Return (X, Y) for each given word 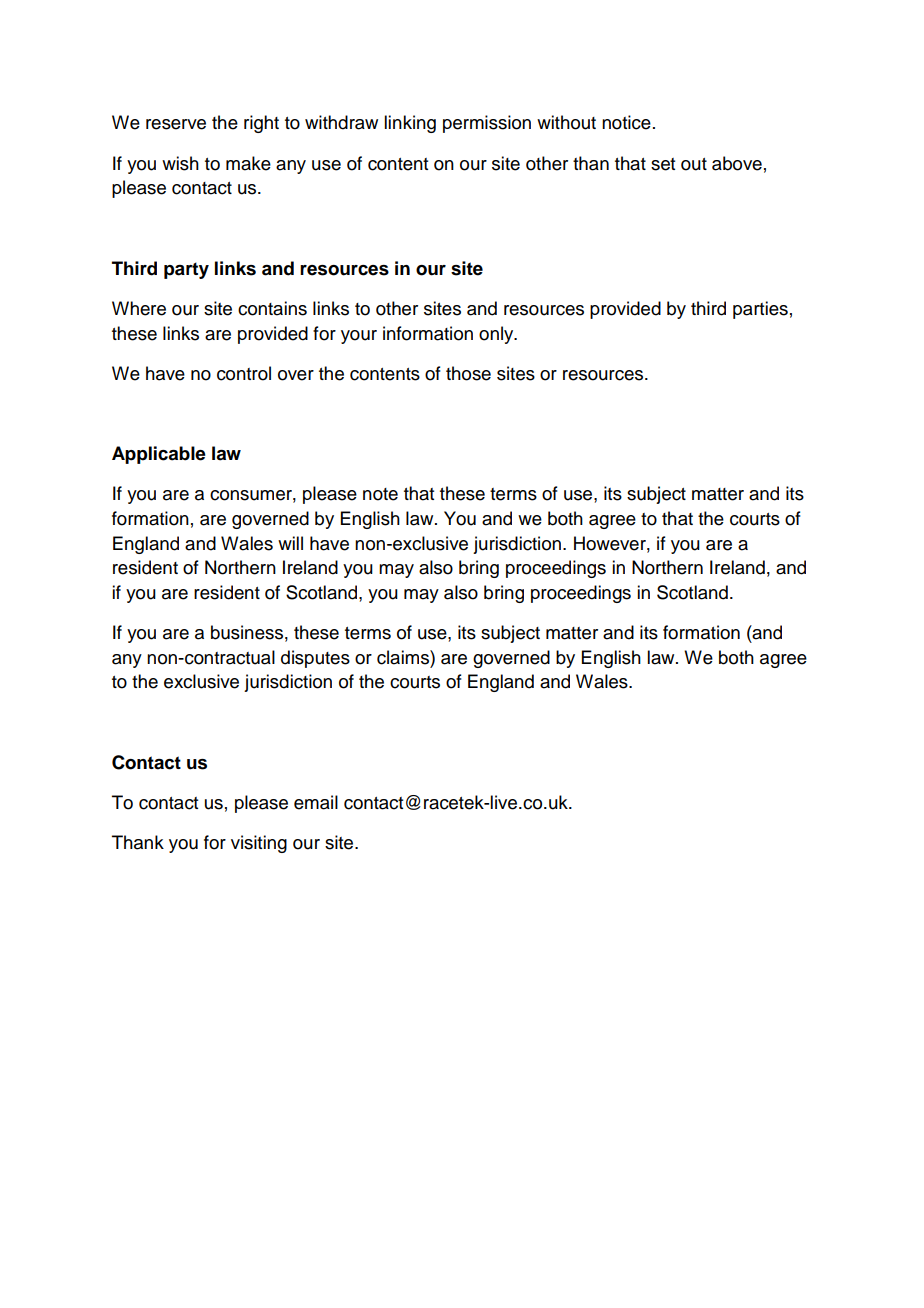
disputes (315, 659)
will (290, 543)
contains (272, 308)
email (316, 802)
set (663, 164)
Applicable (159, 455)
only (497, 335)
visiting (259, 844)
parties (760, 310)
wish (180, 163)
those (468, 373)
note (380, 494)
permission (487, 124)
